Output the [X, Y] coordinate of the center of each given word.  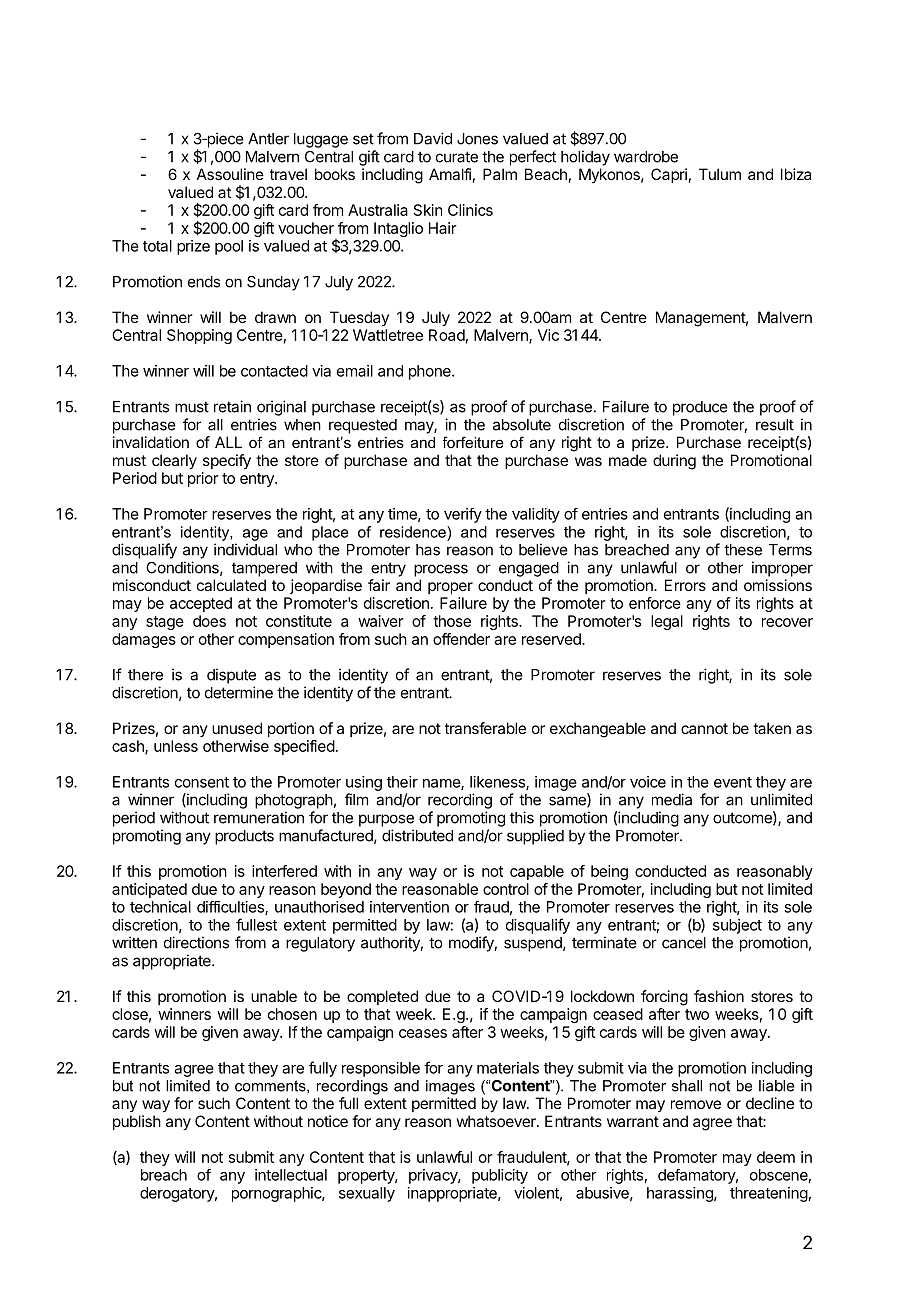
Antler [268, 139]
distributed [417, 835]
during [674, 462]
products [244, 837]
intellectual [291, 1175]
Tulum [720, 174]
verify [463, 515]
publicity [500, 1176]
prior [203, 479]
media [672, 799]
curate [457, 157]
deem [776, 1157]
